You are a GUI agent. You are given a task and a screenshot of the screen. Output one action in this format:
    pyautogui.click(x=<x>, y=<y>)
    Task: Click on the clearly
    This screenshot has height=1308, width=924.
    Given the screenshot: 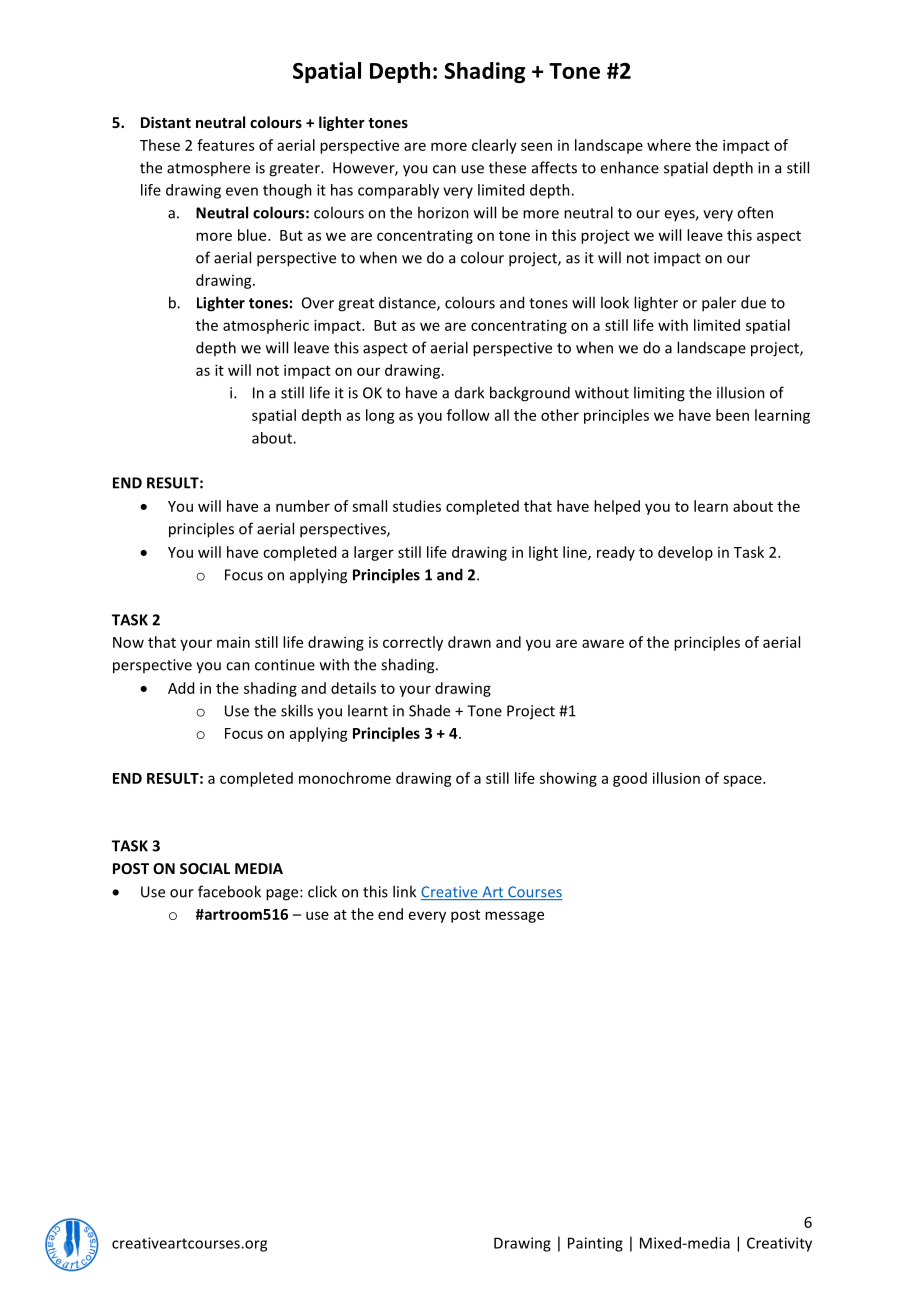 What is the action you would take?
    pyautogui.click(x=494, y=146)
